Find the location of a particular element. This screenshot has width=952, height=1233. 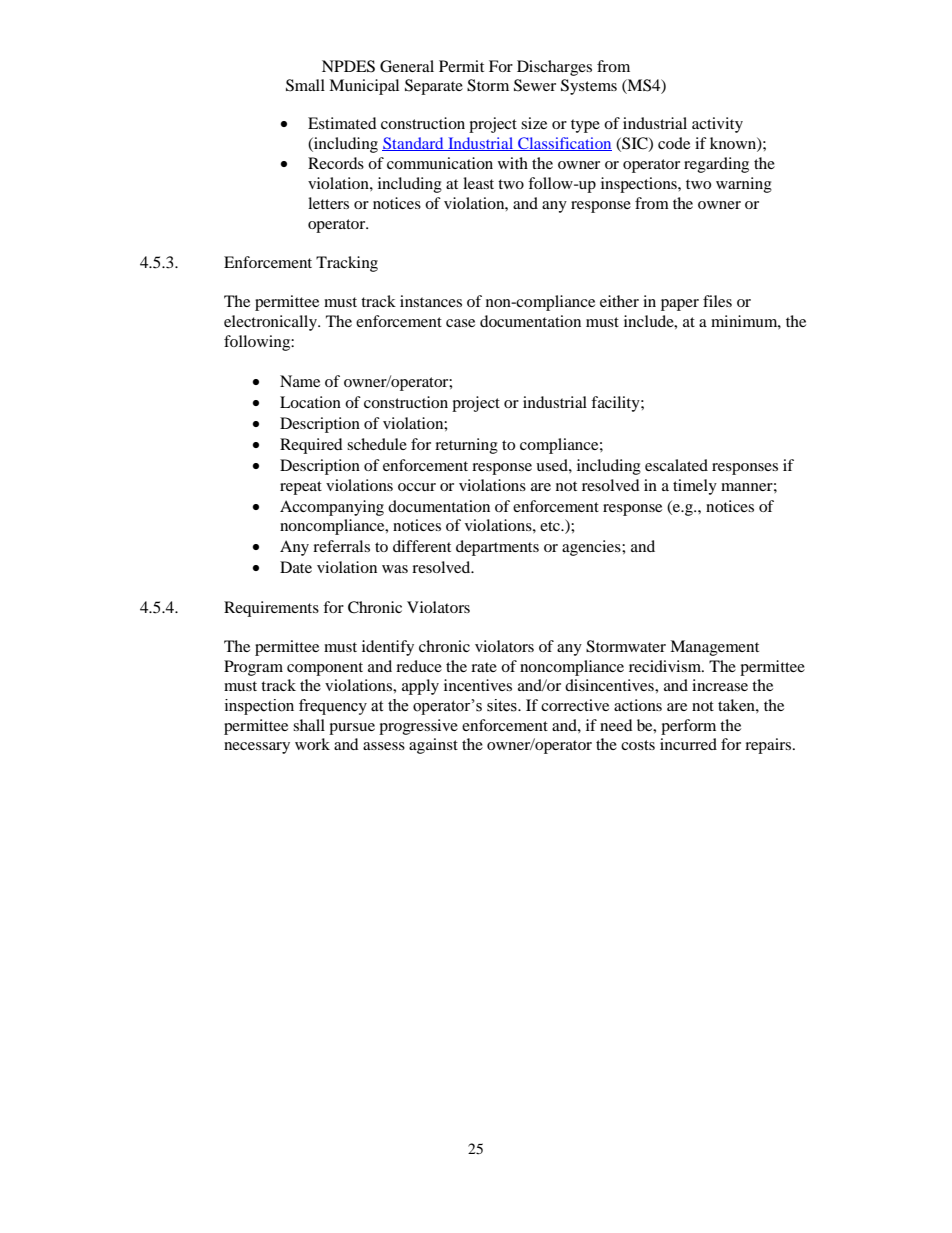

shall is located at coordinates (309, 725).
